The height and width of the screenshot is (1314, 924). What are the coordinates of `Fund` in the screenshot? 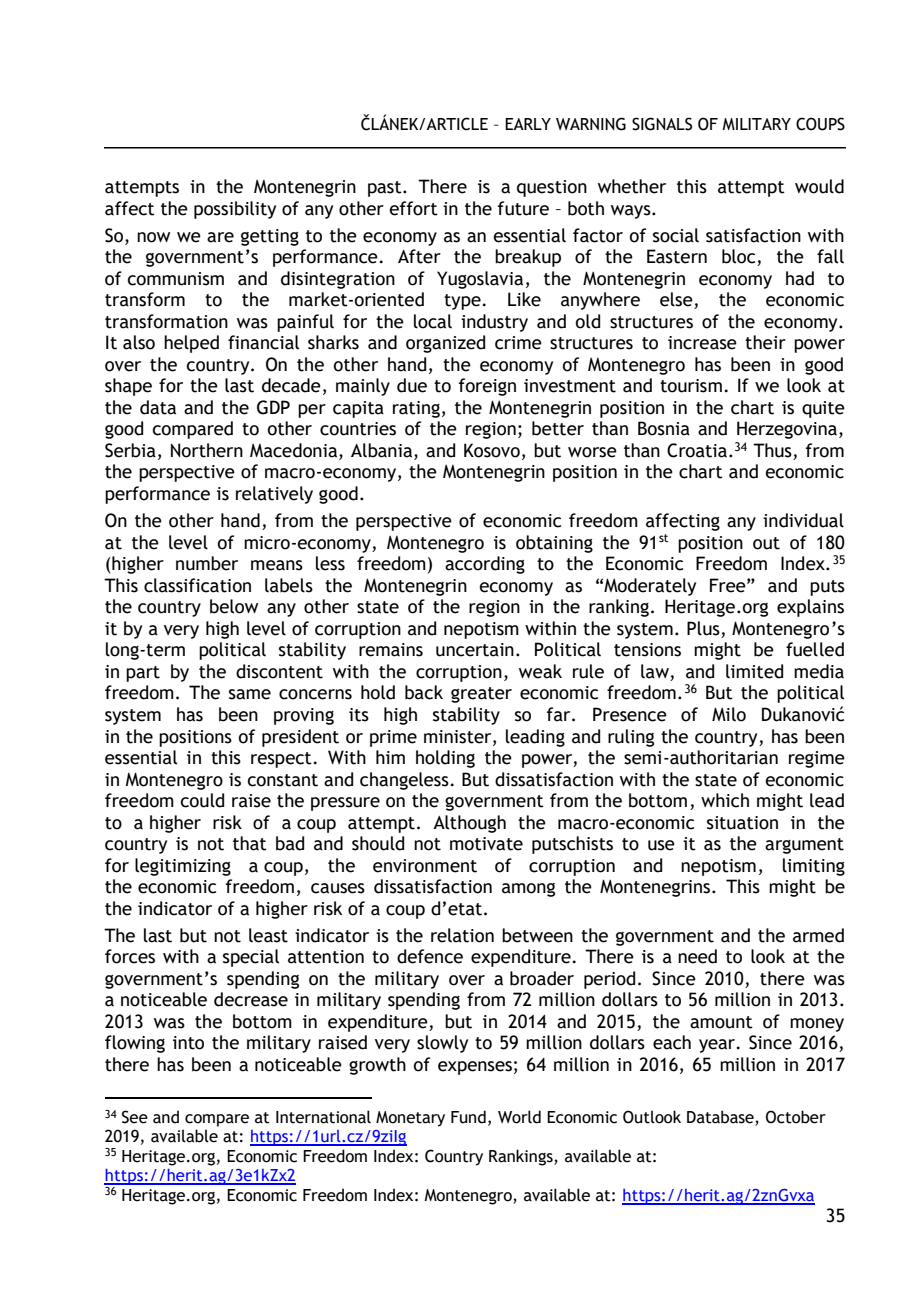 It's located at (468, 1117).
